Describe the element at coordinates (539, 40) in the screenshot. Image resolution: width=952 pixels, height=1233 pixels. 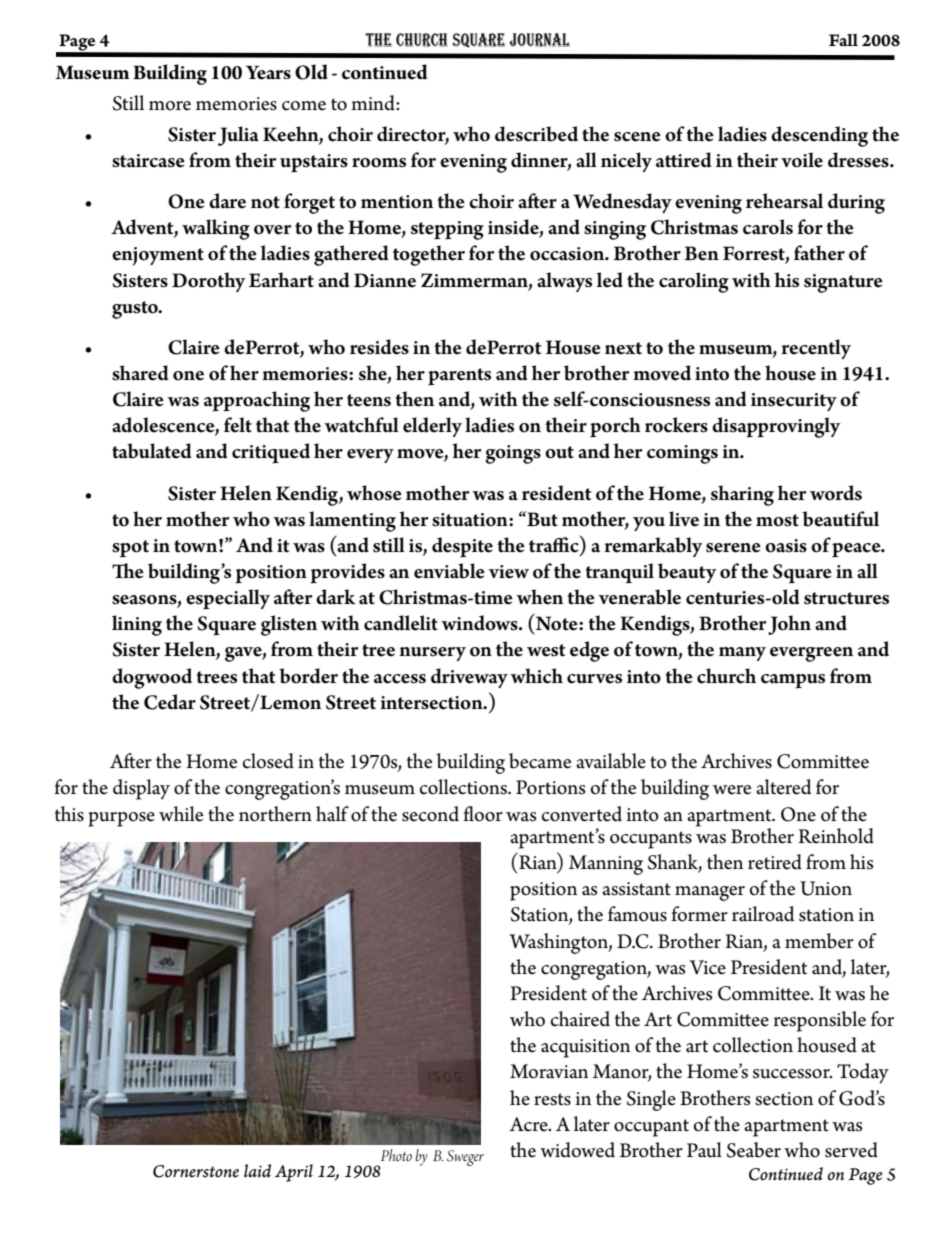
I see `Journal` at that location.
